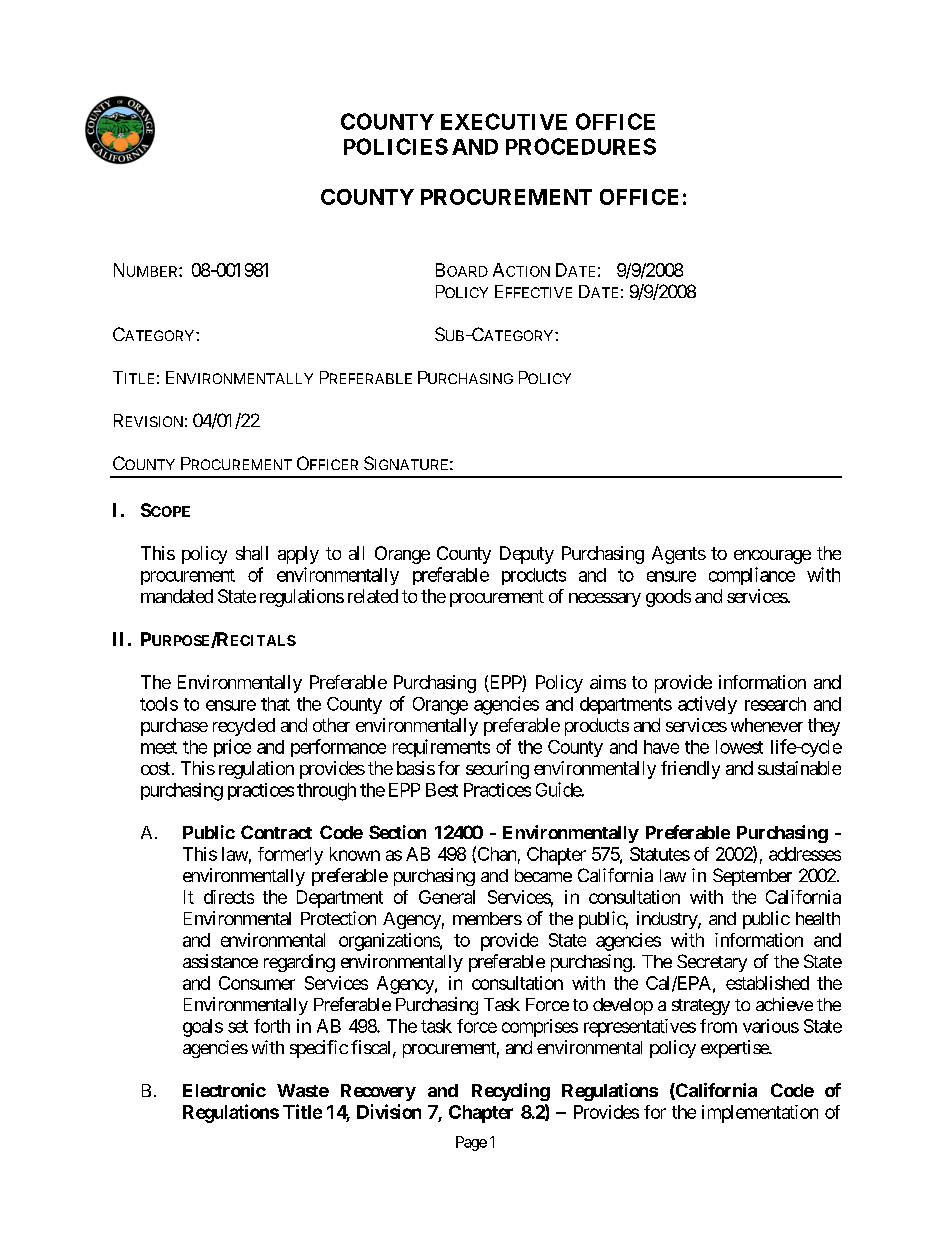 The image size is (952, 1233). What do you see at coordinates (298, 555) in the screenshot?
I see `apply` at bounding box center [298, 555].
